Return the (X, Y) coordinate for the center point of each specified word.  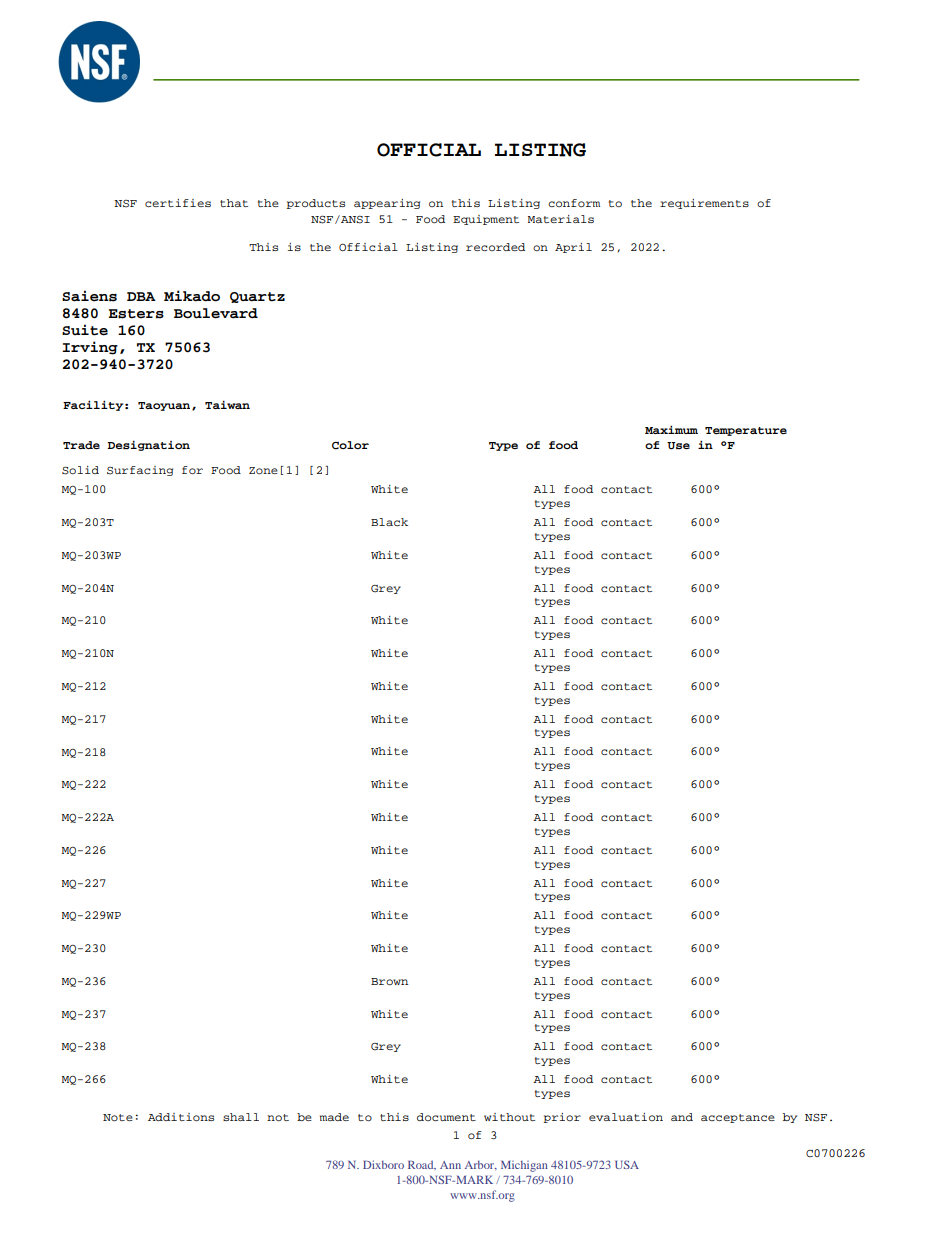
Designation (148, 445)
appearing (387, 204)
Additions (181, 1117)
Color (350, 445)
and (682, 1117)
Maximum (671, 429)
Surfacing (140, 471)
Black (389, 522)
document (446, 1117)
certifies (178, 203)
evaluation (626, 1117)
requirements (704, 204)
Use (678, 446)
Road (422, 1165)
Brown (389, 981)
